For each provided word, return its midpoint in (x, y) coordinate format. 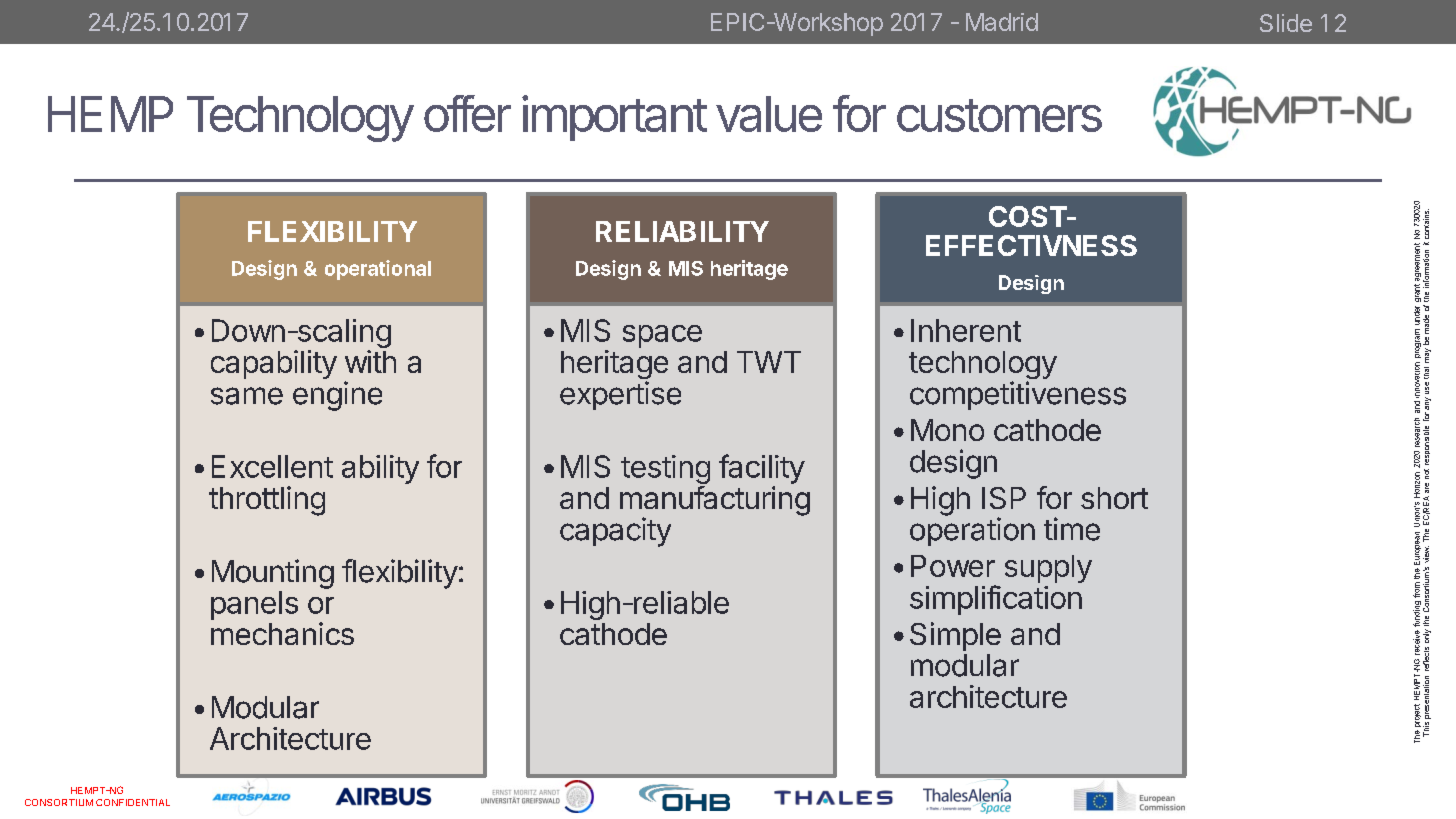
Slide (1286, 23)
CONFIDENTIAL (133, 802)
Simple (955, 636)
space (662, 336)
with (370, 361)
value (769, 114)
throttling (267, 501)
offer (467, 113)
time (1072, 529)
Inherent (966, 330)
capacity (615, 532)
